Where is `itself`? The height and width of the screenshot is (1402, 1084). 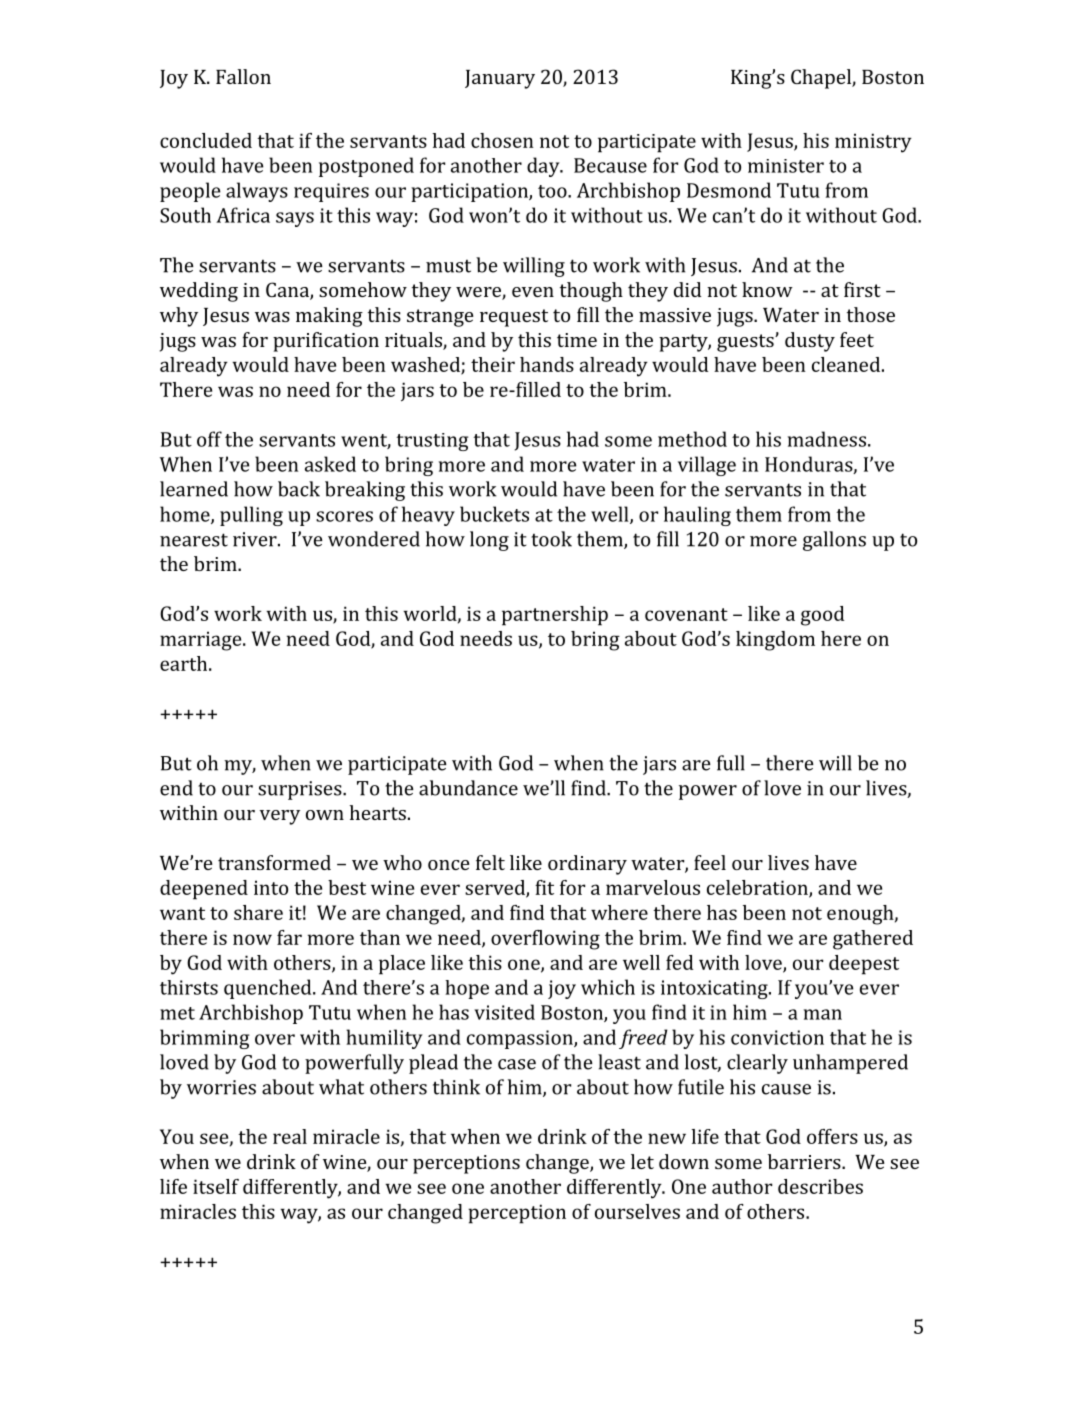
itself is located at coordinates (216, 1186).
